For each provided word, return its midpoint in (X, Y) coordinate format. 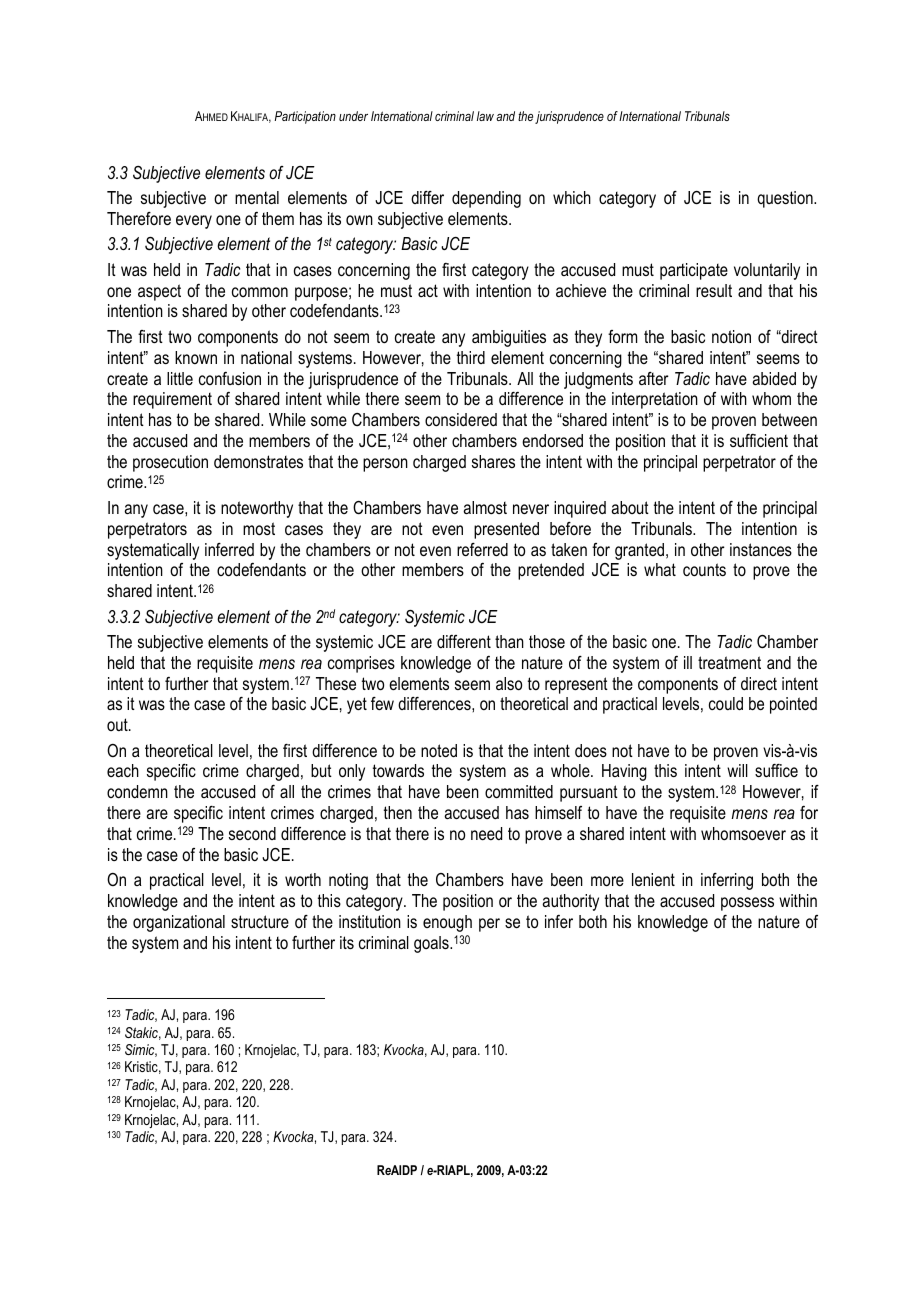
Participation (305, 117)
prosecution (170, 463)
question (786, 199)
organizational (179, 923)
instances (761, 549)
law (485, 116)
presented (506, 530)
